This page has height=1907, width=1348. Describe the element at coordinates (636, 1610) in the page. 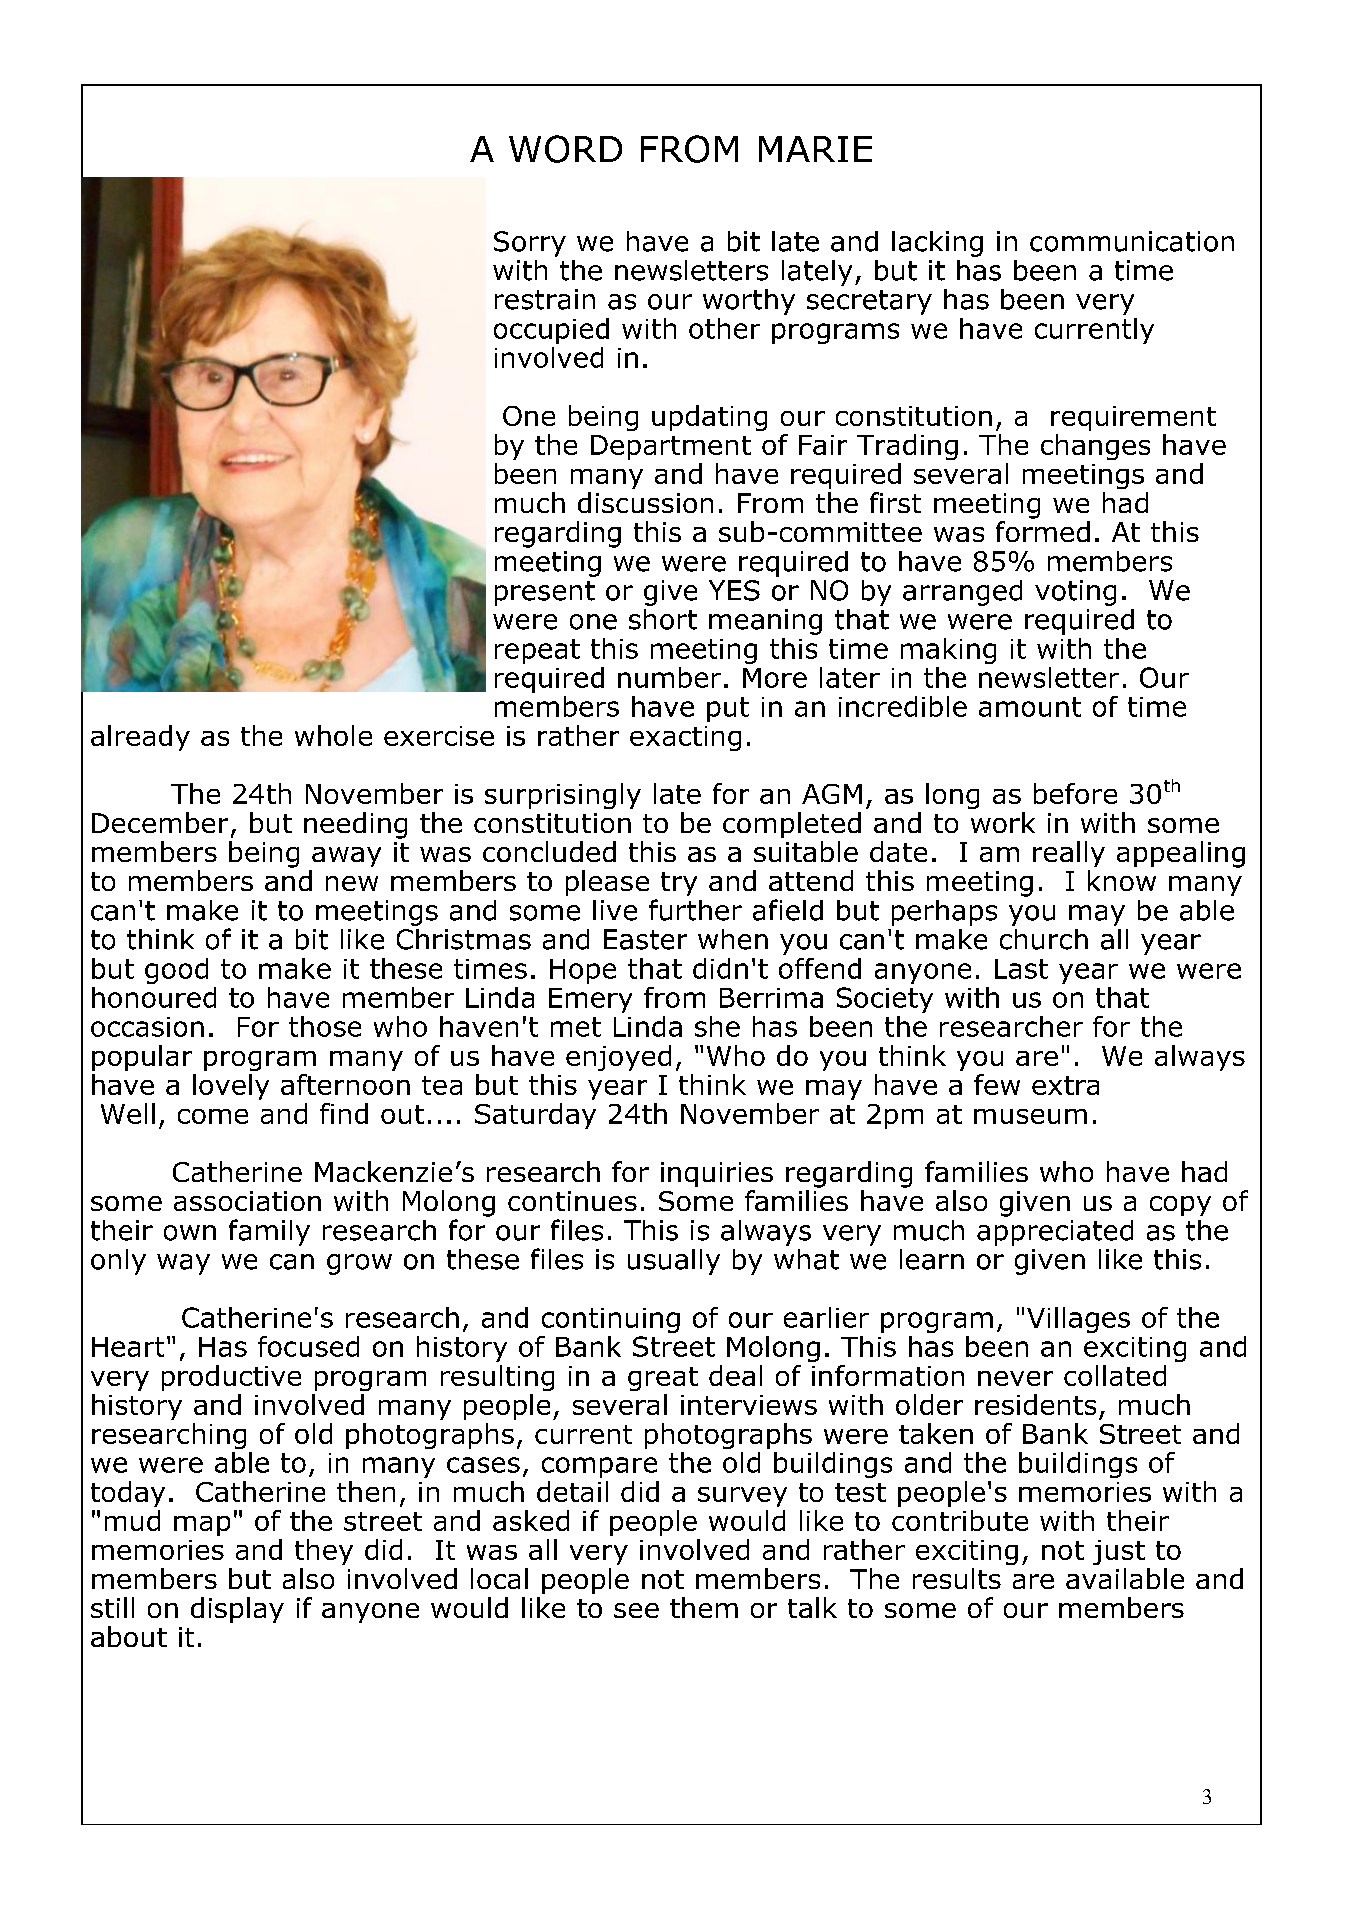

I see `see` at that location.
